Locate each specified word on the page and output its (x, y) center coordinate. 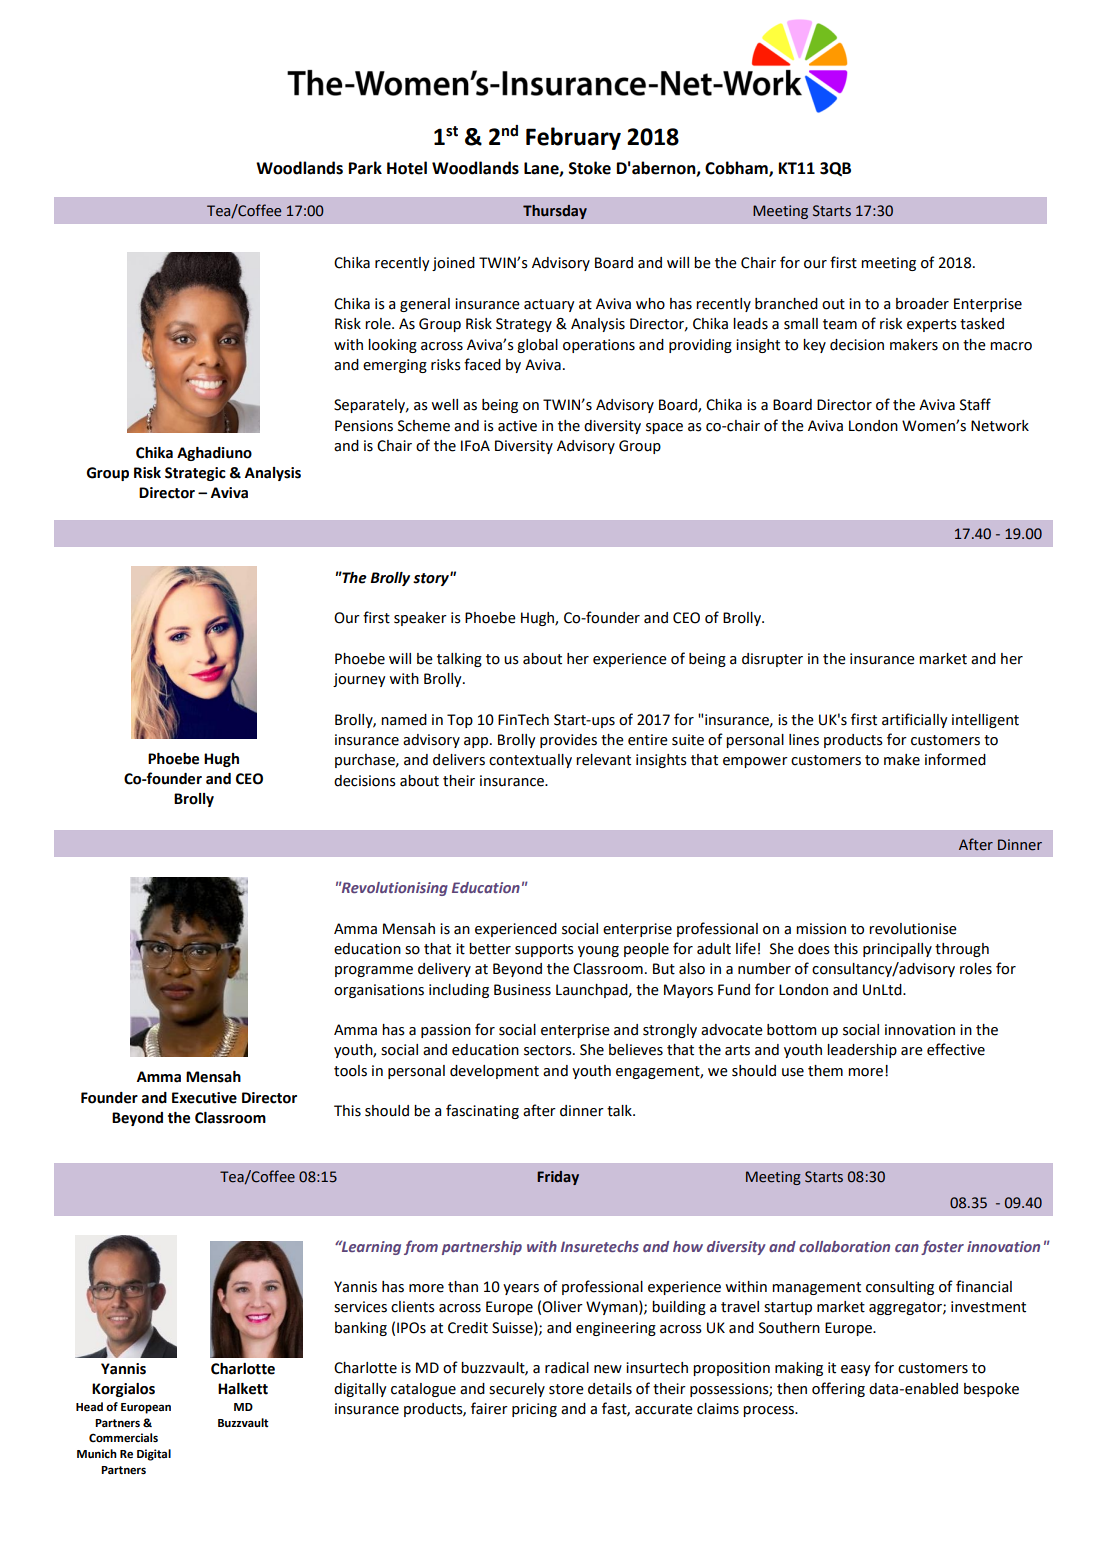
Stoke (589, 168)
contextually (530, 761)
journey (359, 680)
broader (922, 304)
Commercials (123, 1438)
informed (955, 759)
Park (365, 168)
